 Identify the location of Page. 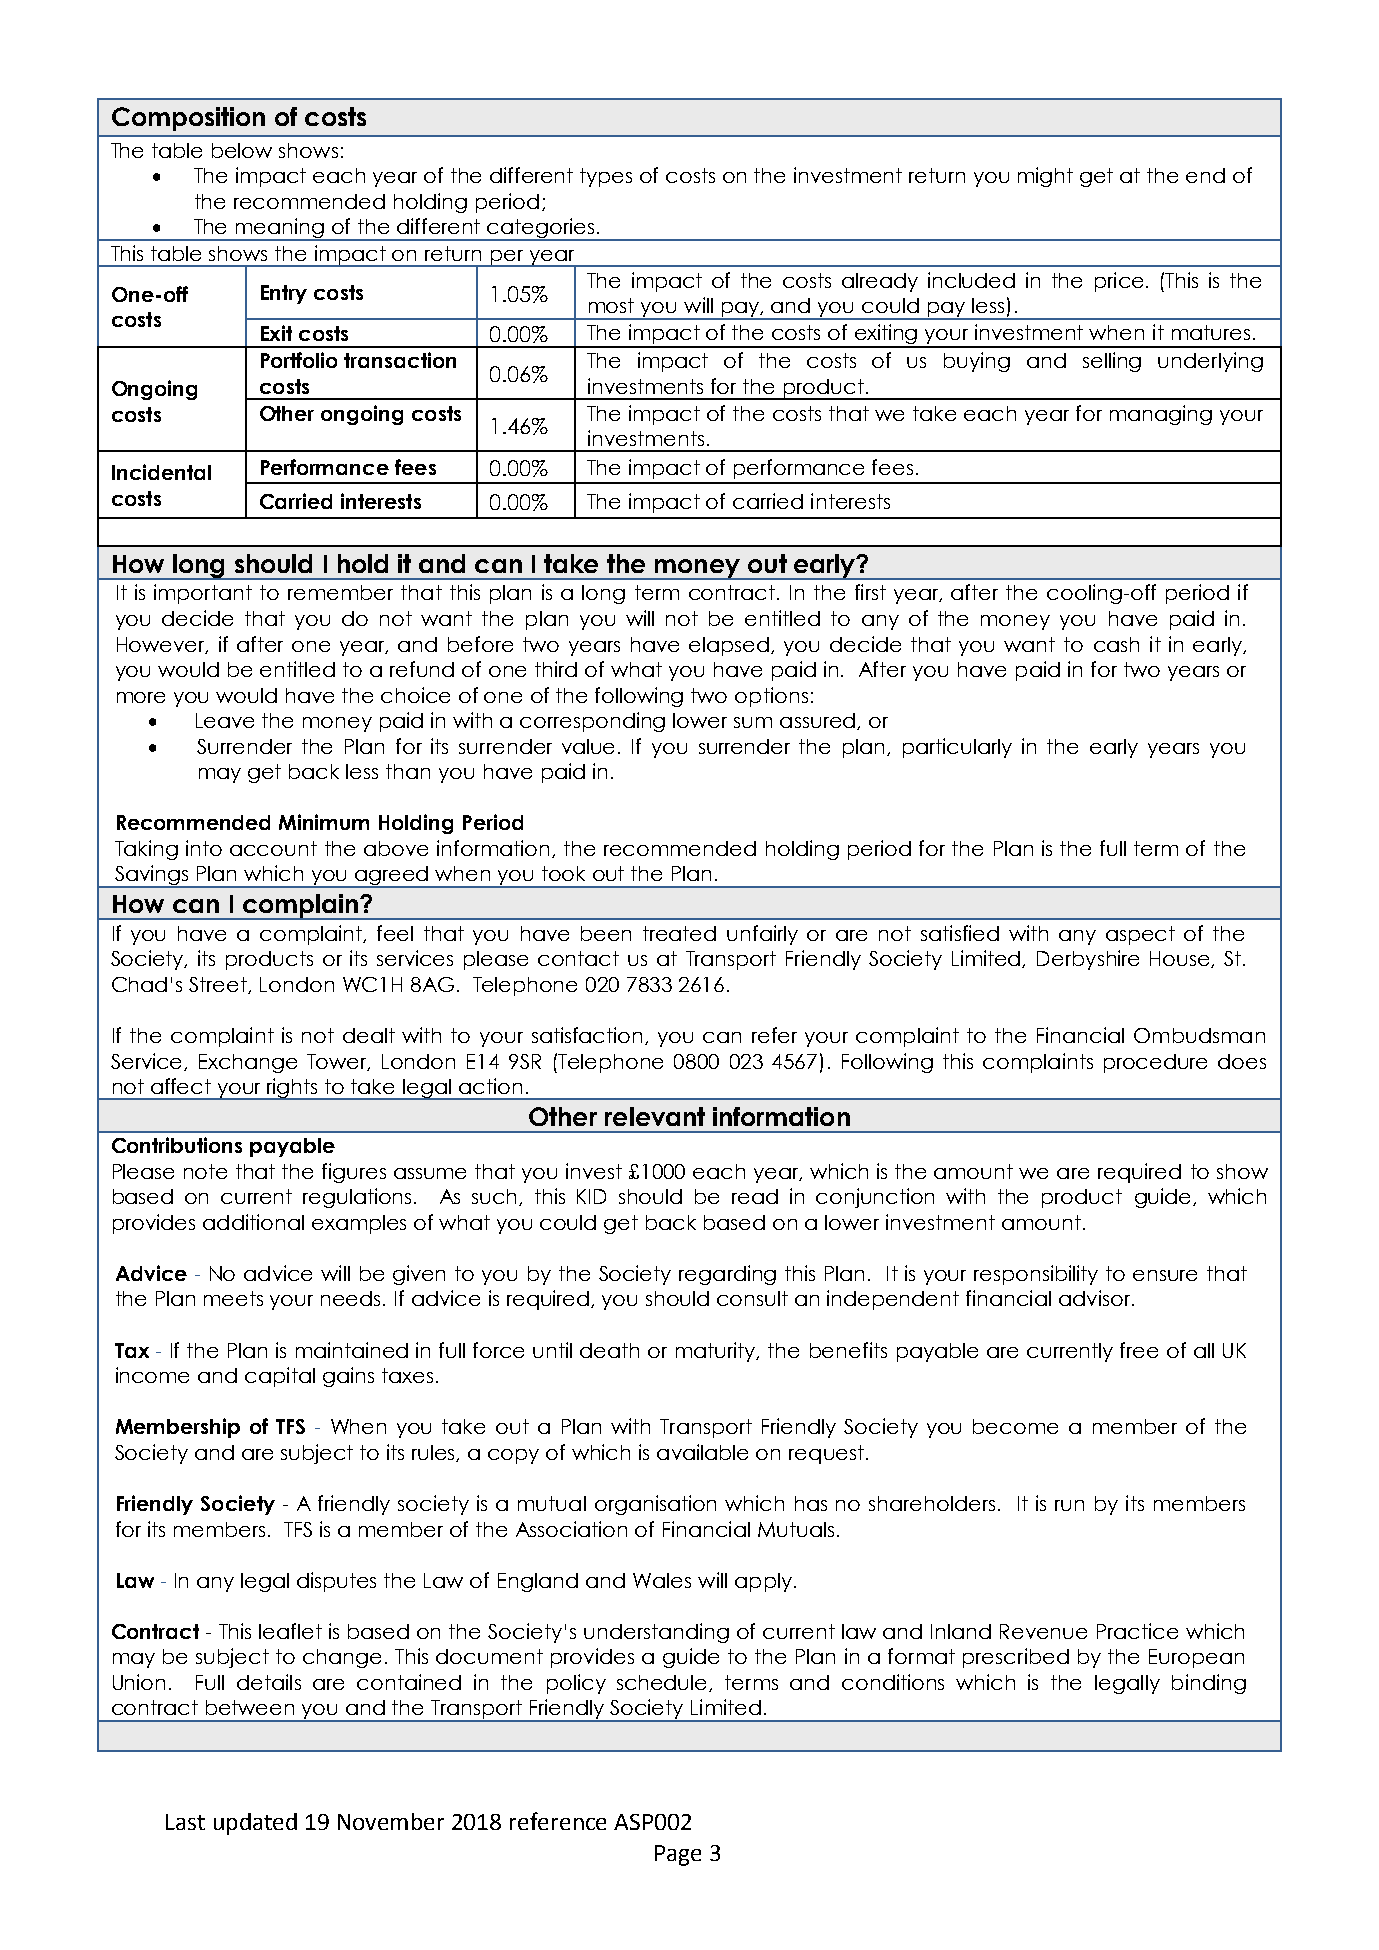
(678, 1855).
